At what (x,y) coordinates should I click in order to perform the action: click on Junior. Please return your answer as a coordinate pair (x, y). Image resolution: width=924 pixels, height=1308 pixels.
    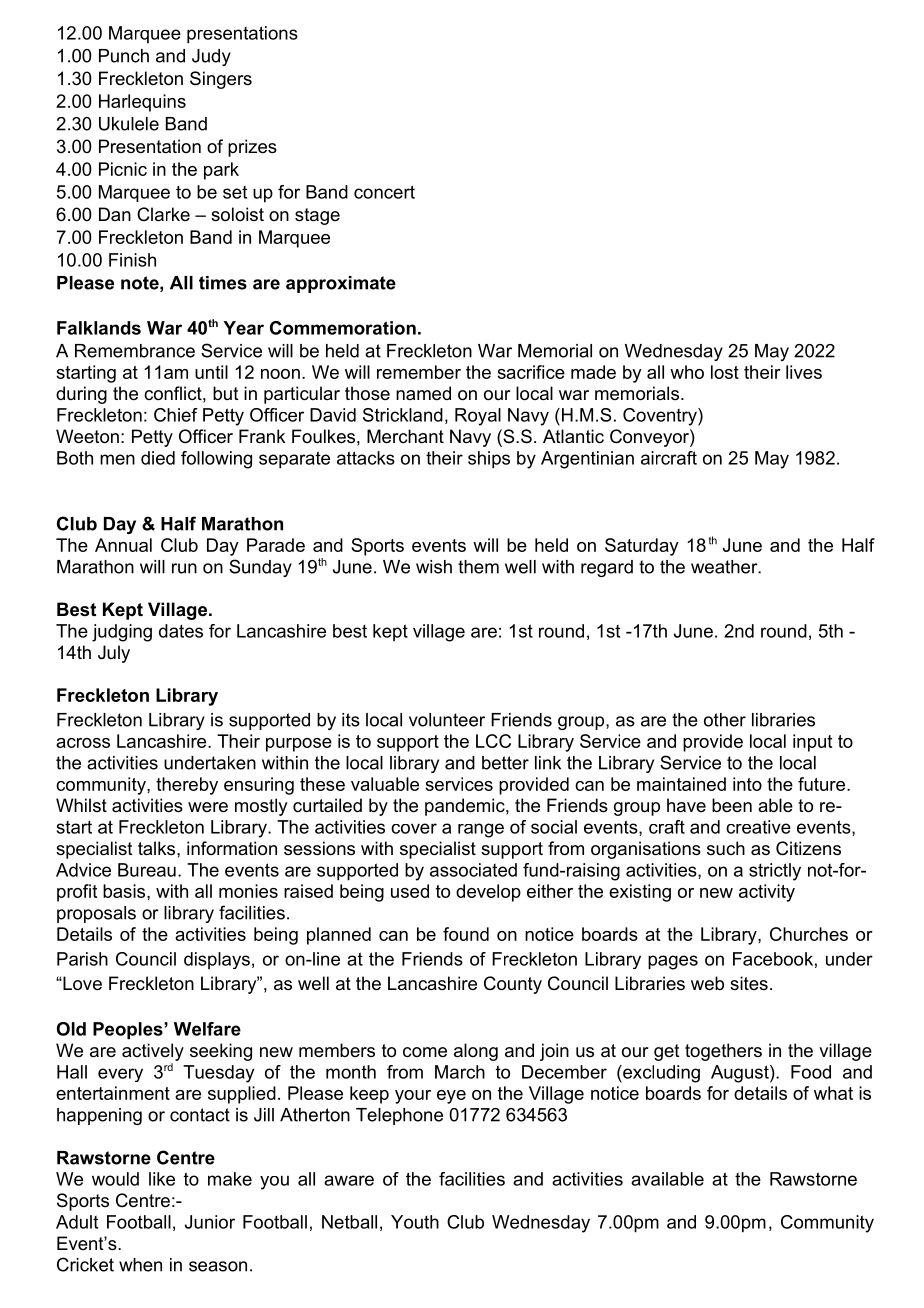
    Looking at the image, I should click on (210, 1222).
